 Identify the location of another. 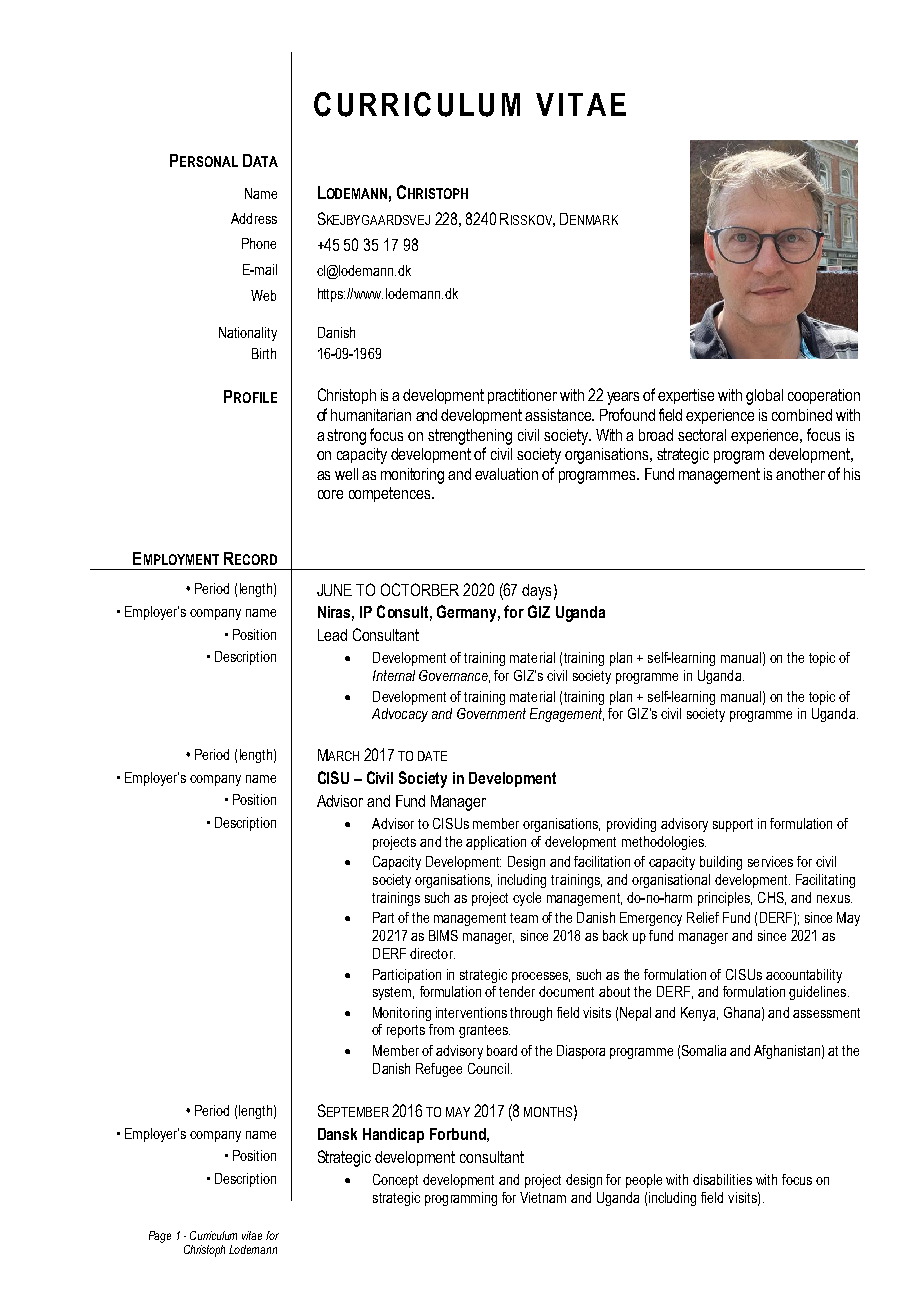
(800, 474).
